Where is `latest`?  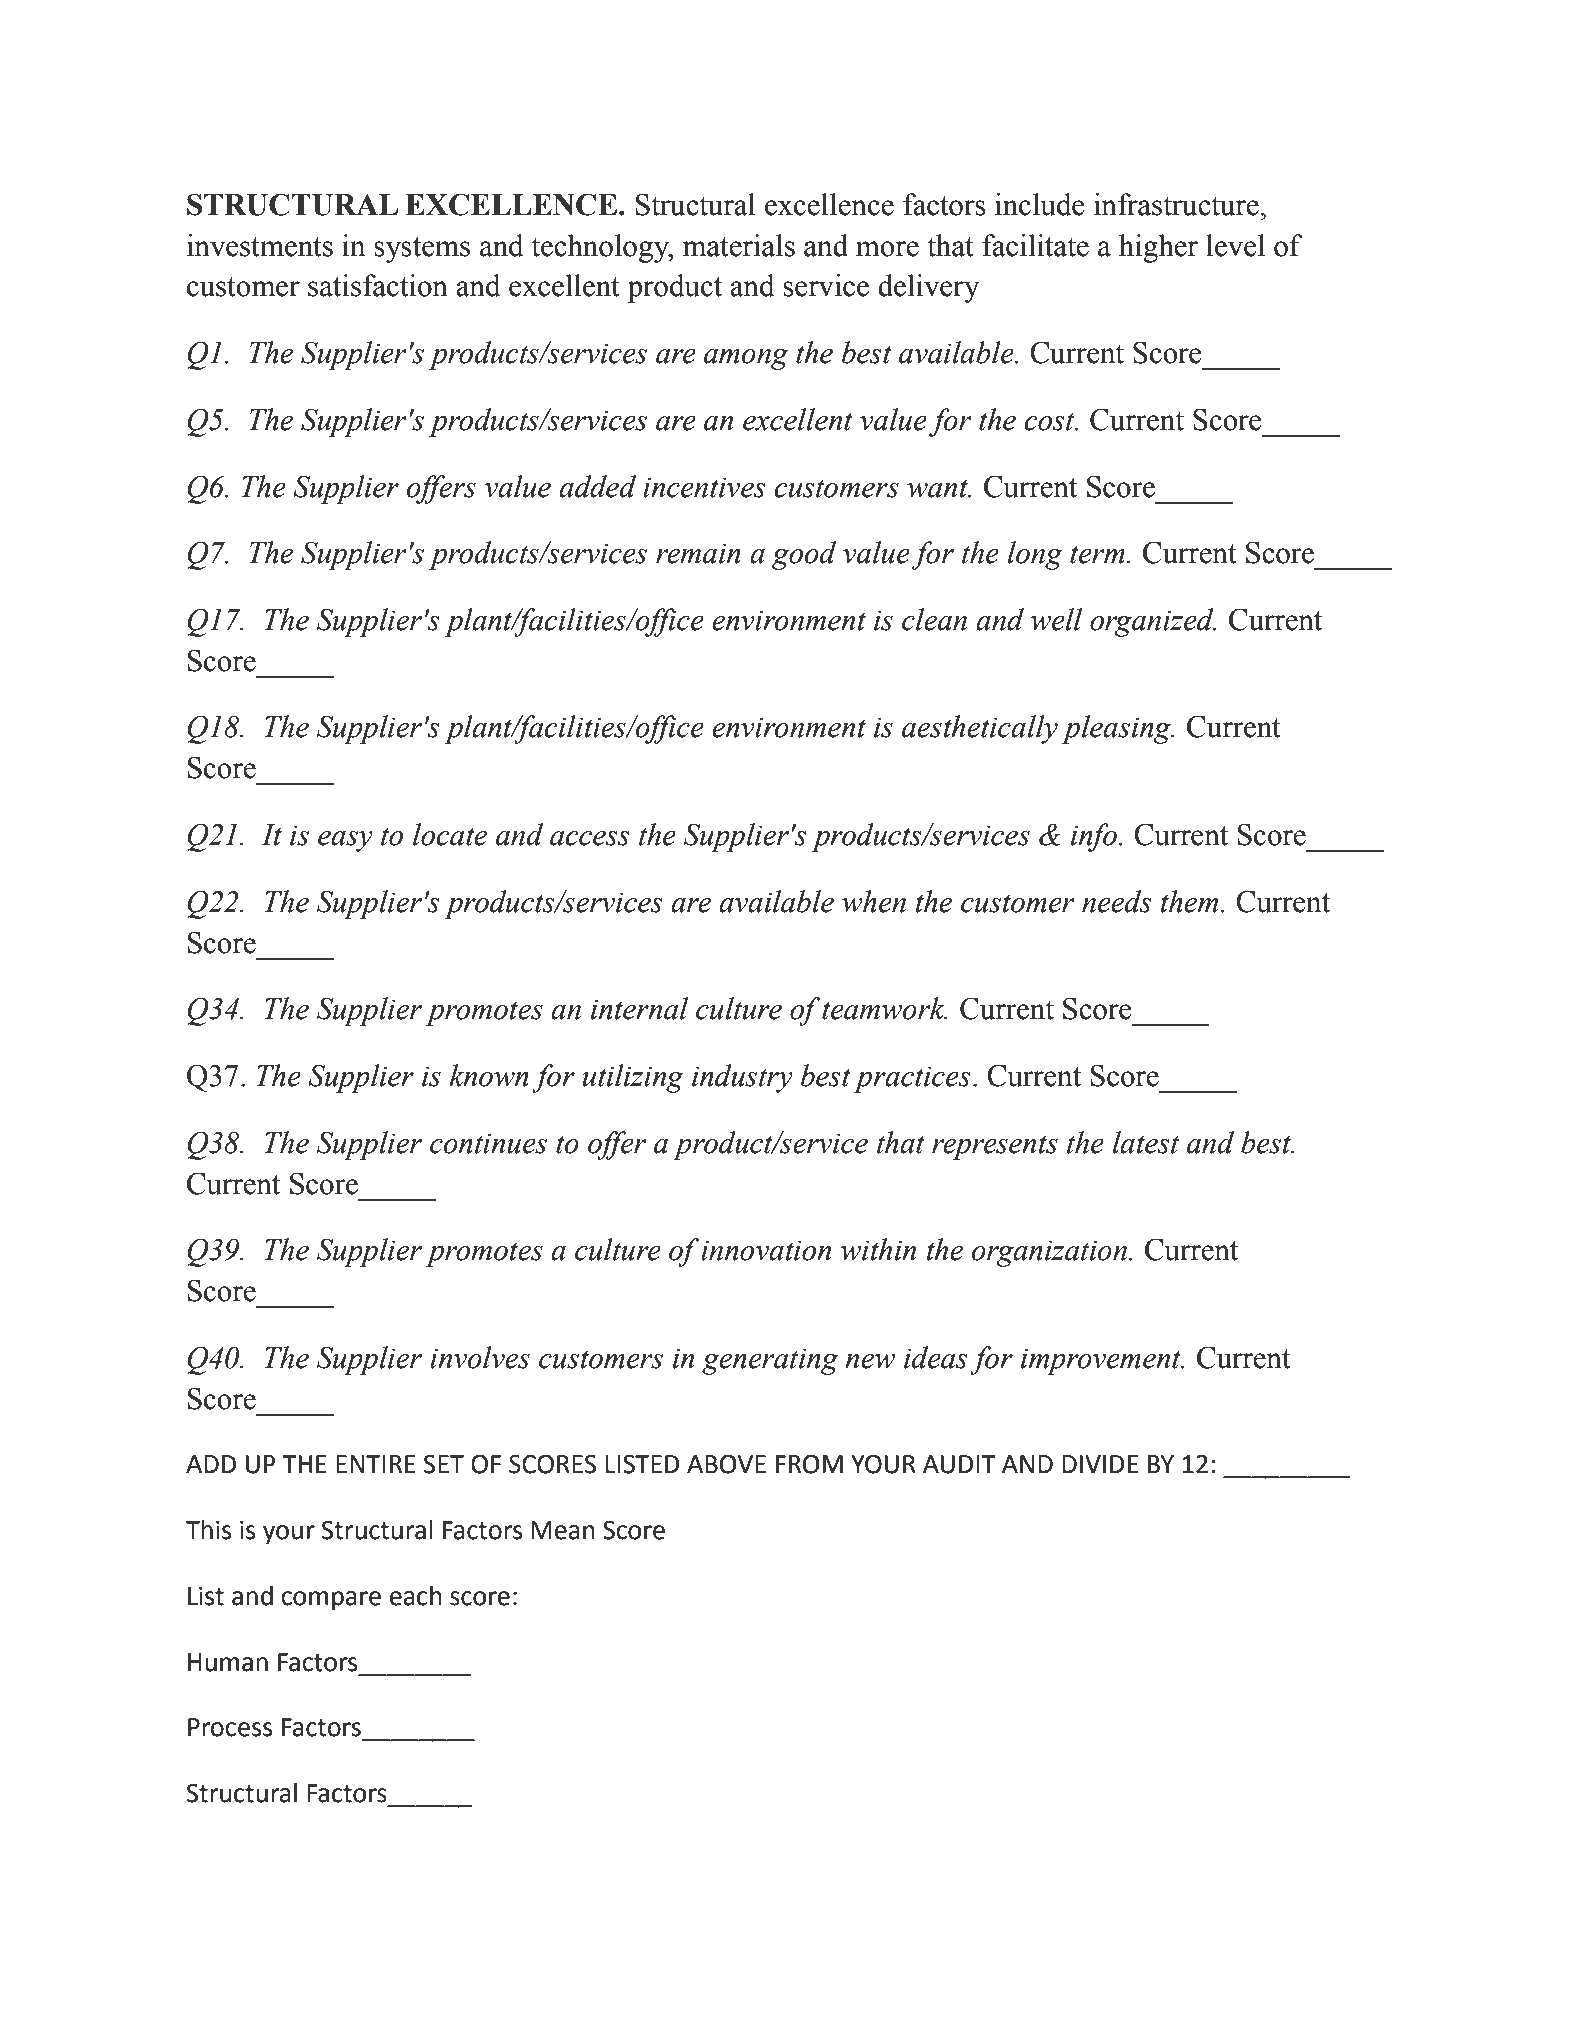
latest is located at coordinates (1145, 1142).
